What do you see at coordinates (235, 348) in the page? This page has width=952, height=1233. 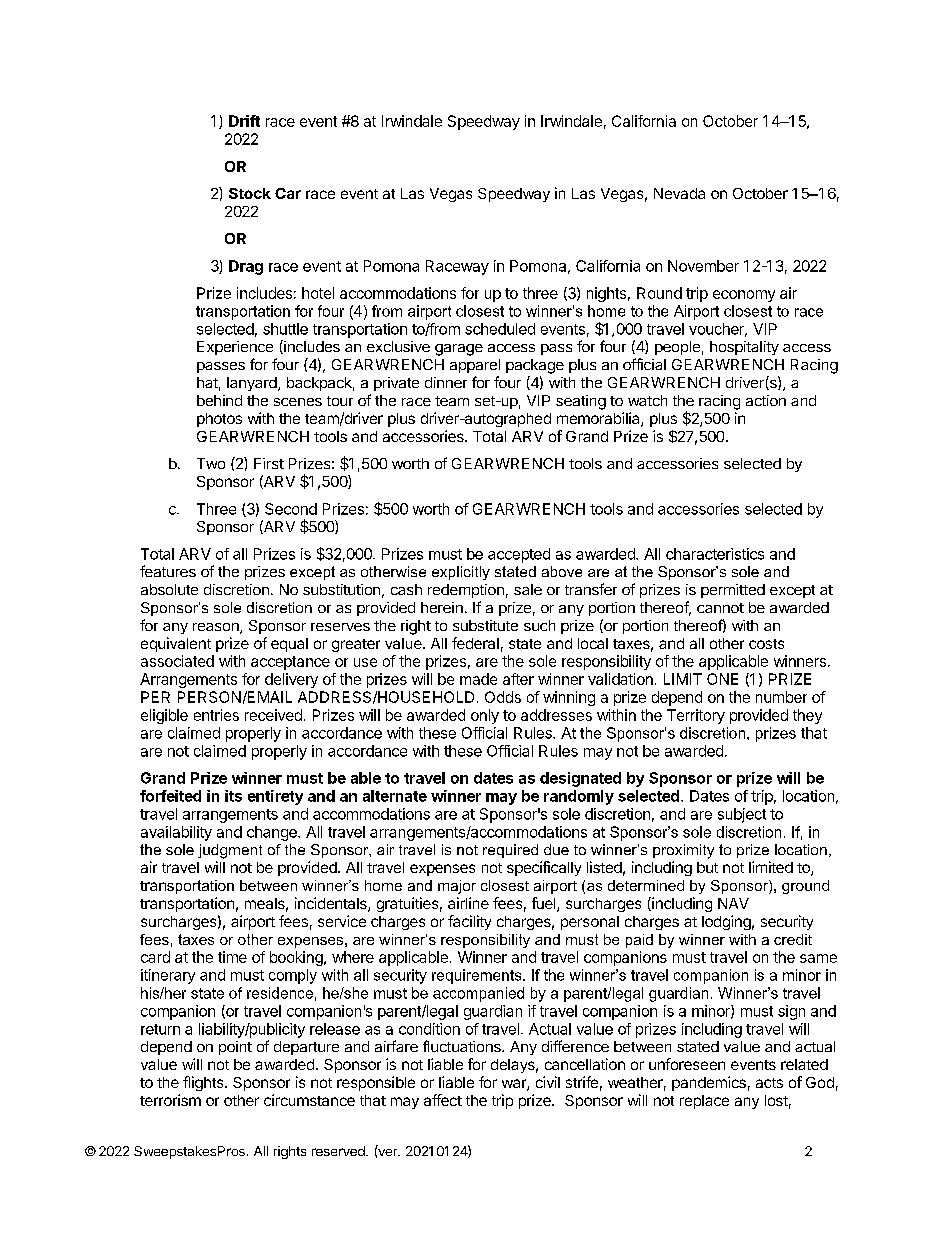 I see `Experience` at bounding box center [235, 348].
